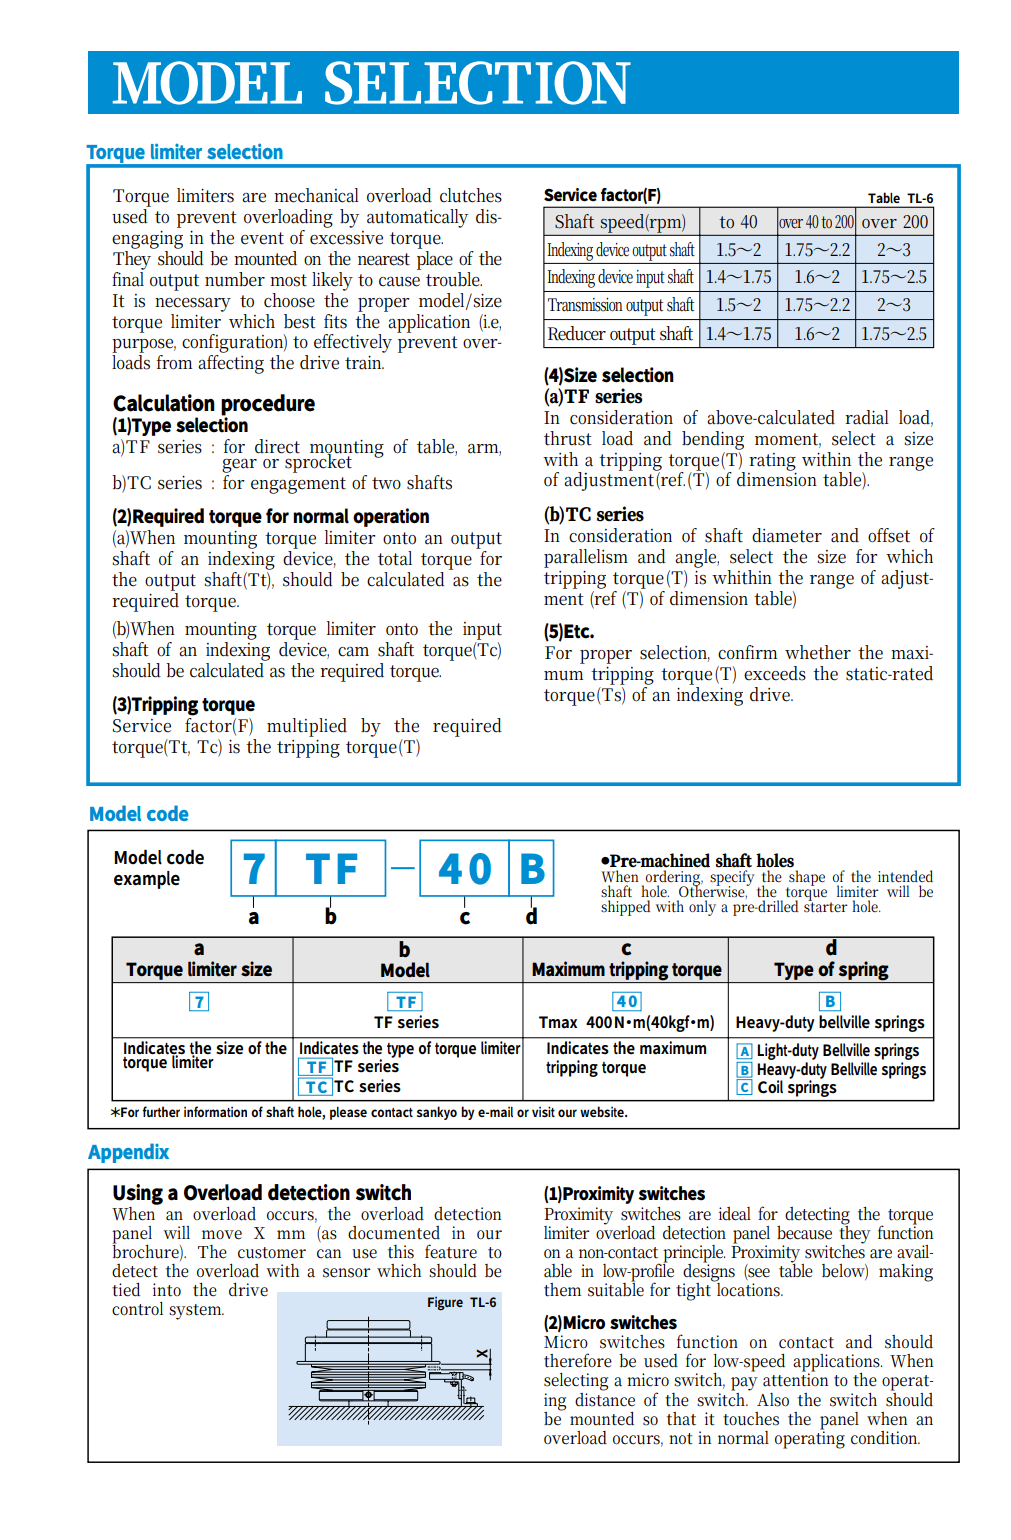  I want to click on visit, so click(543, 1111).
